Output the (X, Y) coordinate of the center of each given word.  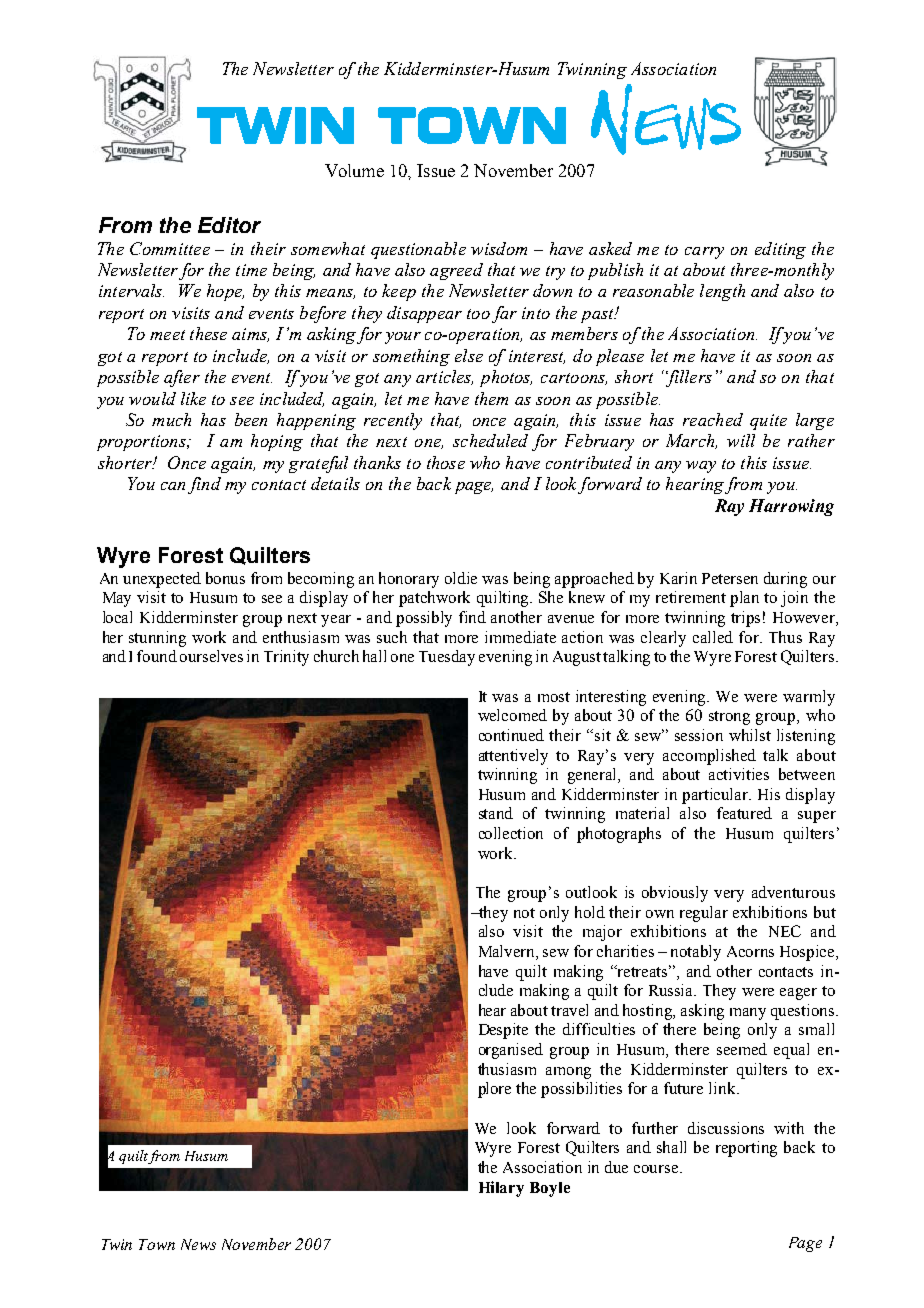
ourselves (211, 656)
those (446, 462)
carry (704, 253)
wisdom (499, 248)
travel (569, 1010)
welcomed (512, 715)
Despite (503, 1031)
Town (157, 1244)
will (741, 440)
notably (696, 953)
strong (729, 718)
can (173, 486)
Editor (229, 225)
